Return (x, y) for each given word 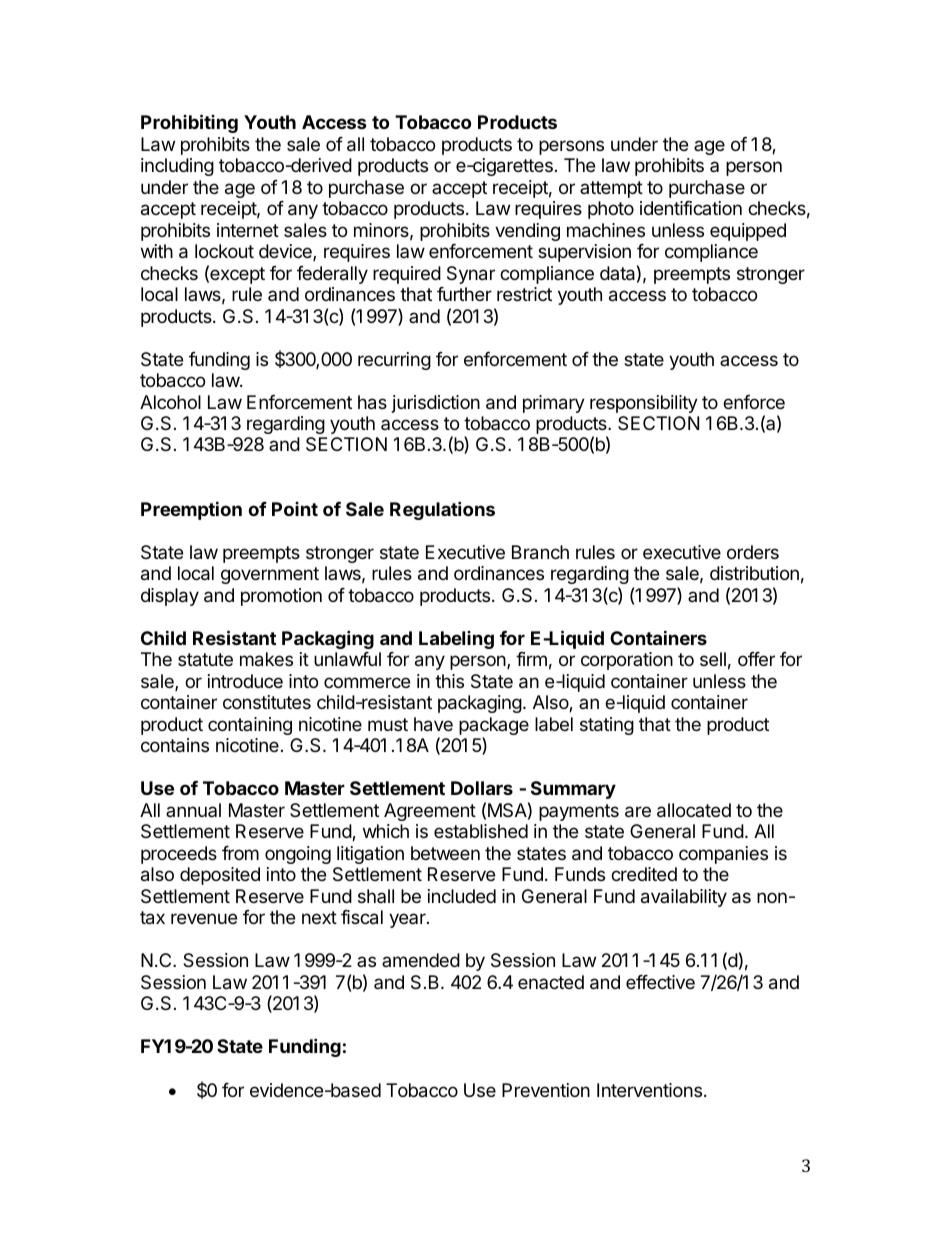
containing (250, 726)
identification (691, 208)
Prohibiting (189, 123)
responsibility (644, 404)
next (319, 917)
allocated (694, 810)
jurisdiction (436, 404)
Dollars (482, 788)
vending (527, 232)
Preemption (191, 510)
